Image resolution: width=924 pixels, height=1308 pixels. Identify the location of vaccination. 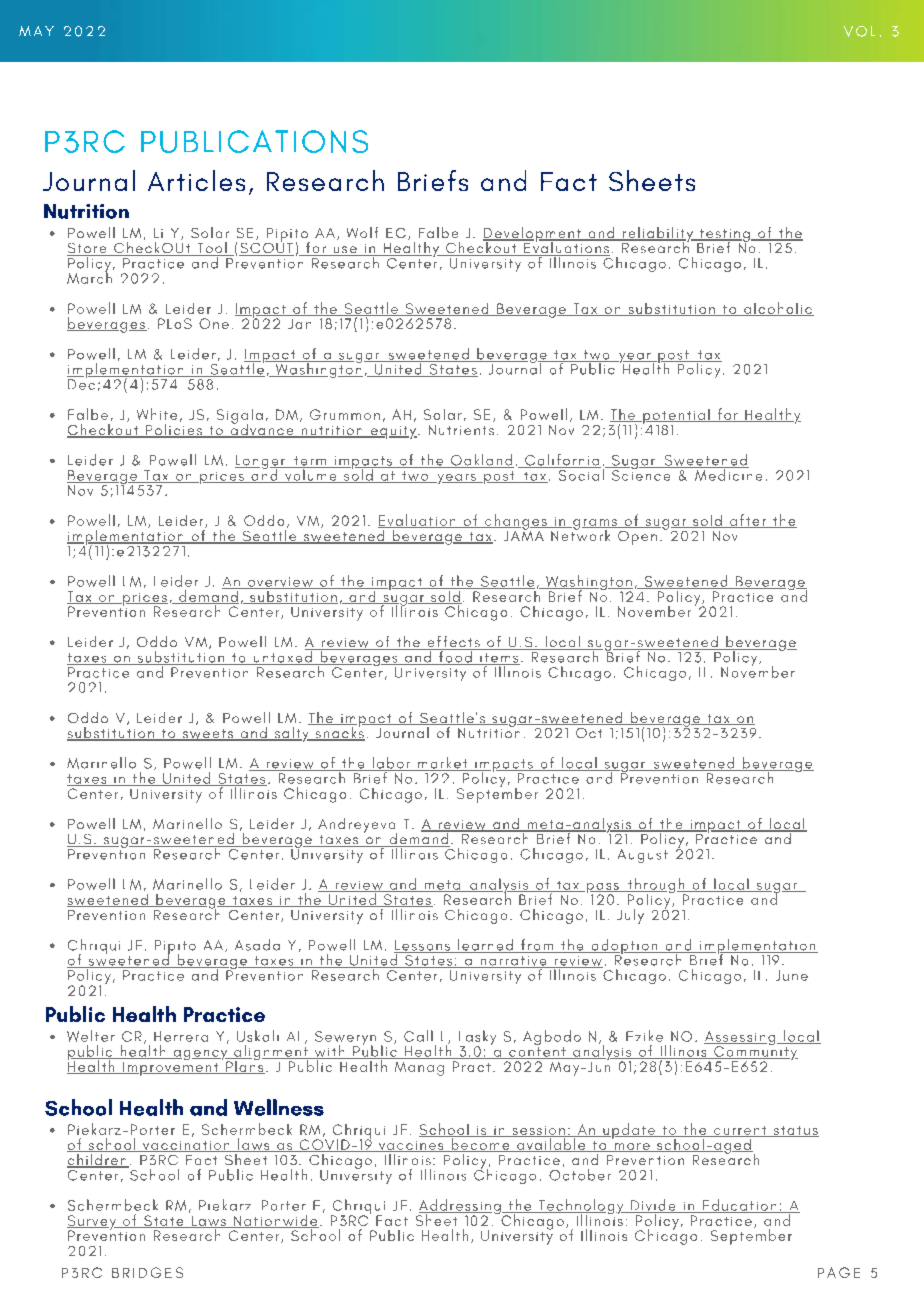
(186, 1146).
